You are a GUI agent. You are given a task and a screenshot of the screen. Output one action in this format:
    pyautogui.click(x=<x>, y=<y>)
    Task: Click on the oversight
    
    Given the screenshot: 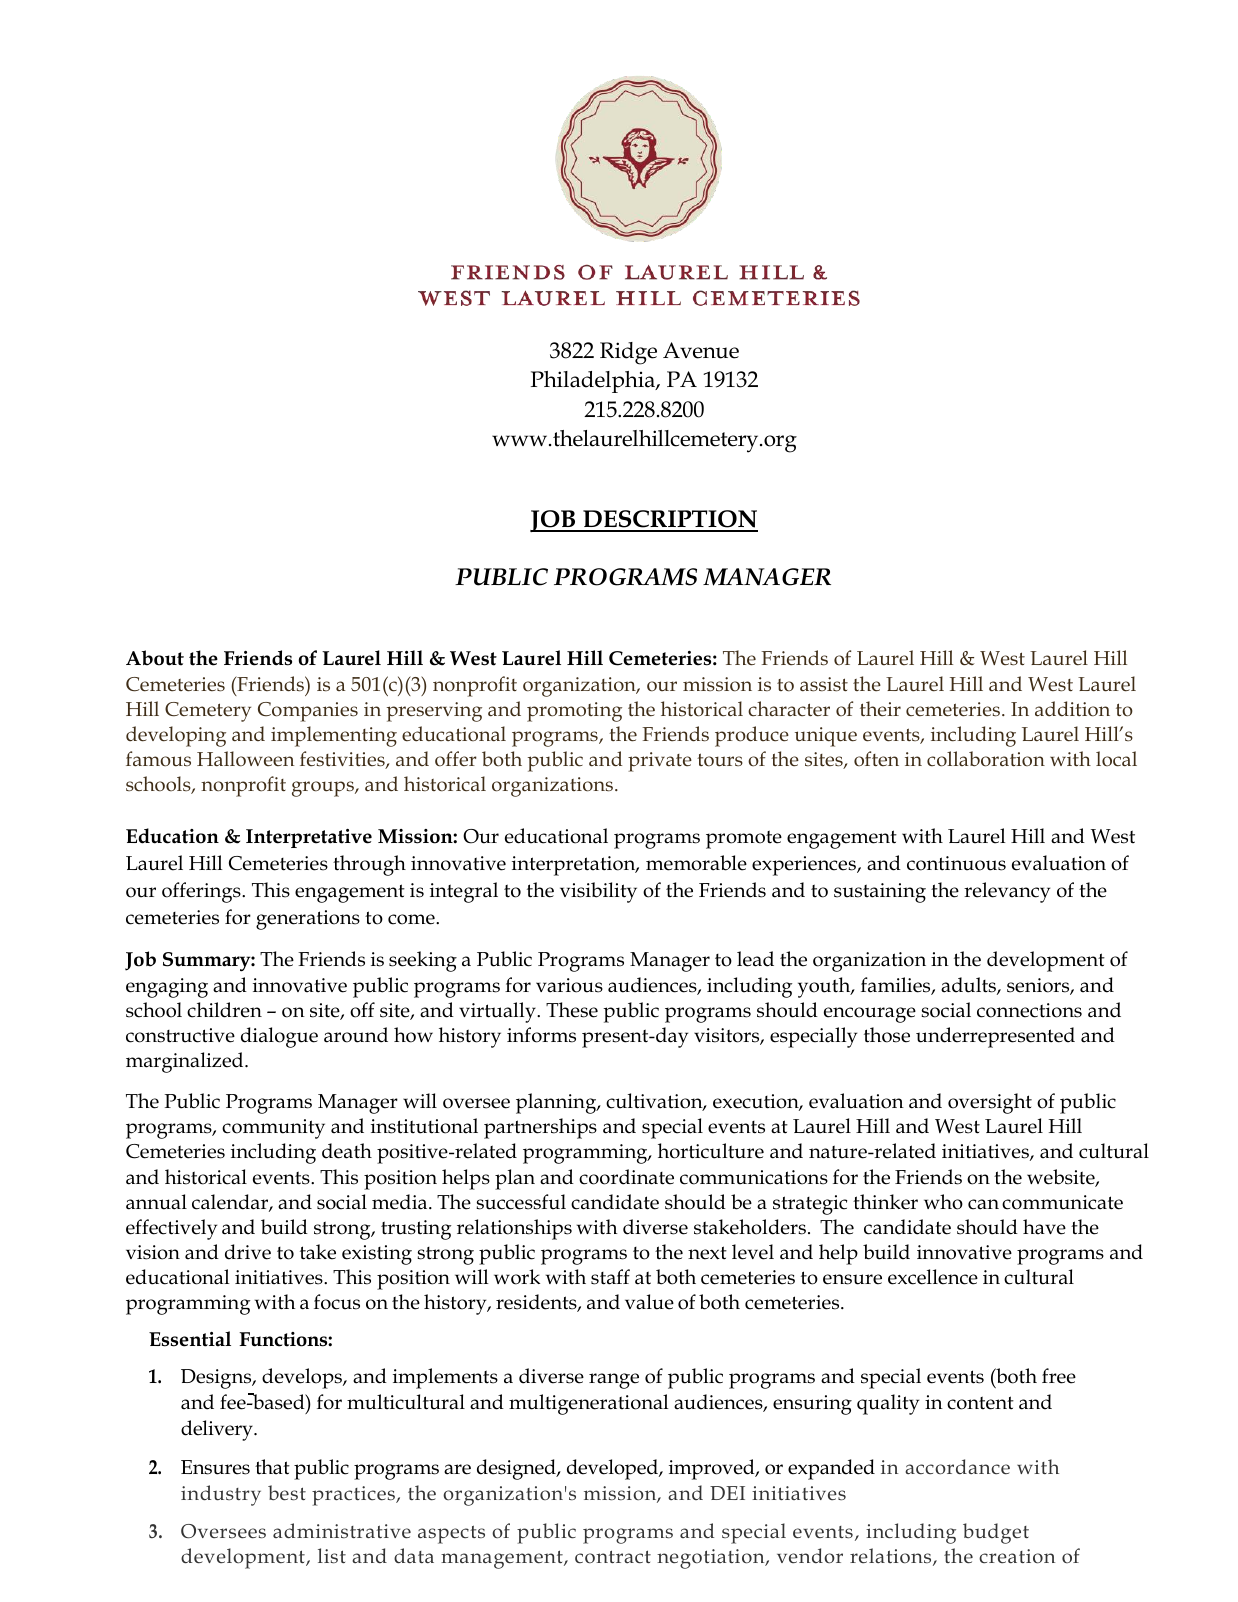 What is the action you would take?
    pyautogui.click(x=990, y=1103)
